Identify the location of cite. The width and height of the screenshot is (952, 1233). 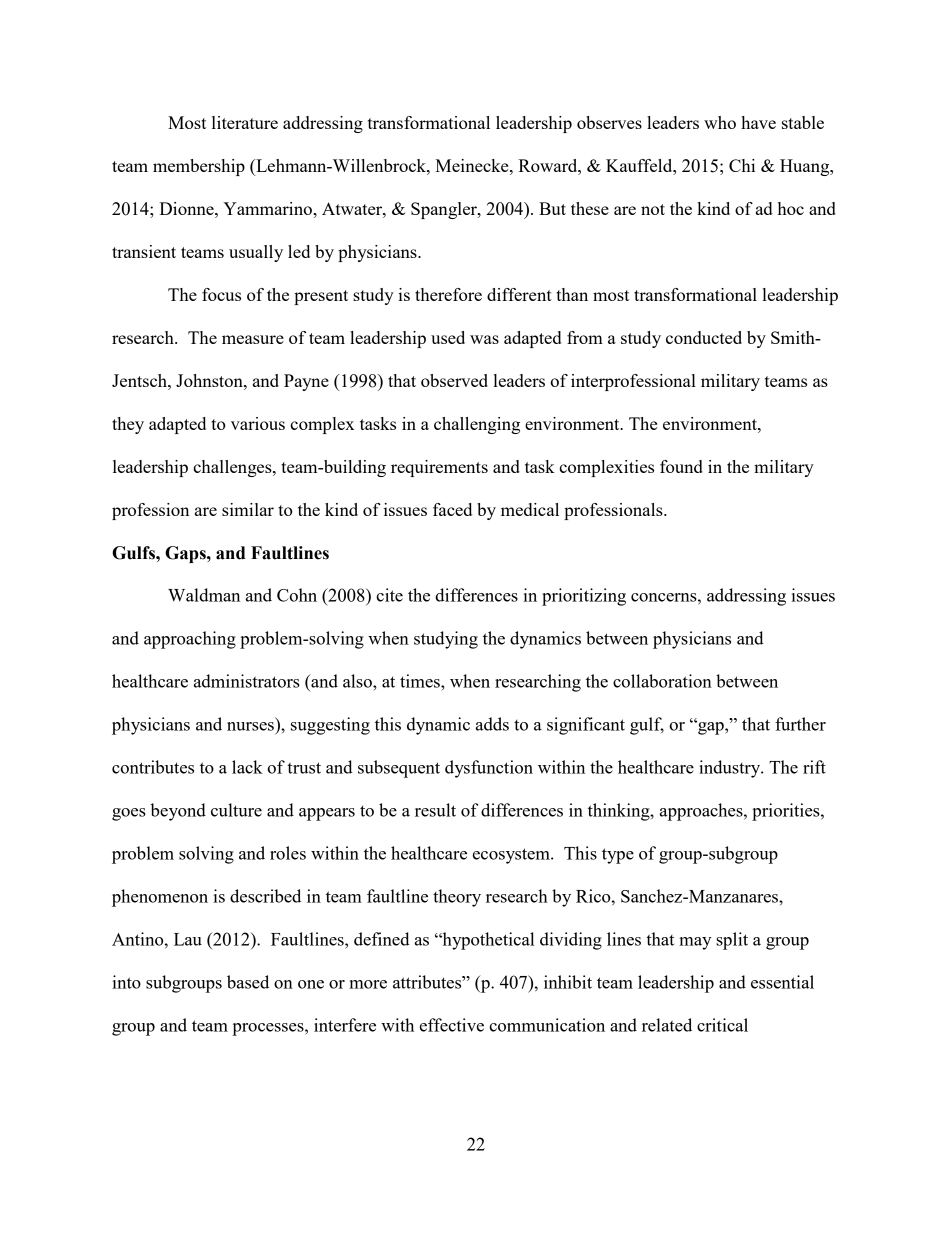
(389, 595).
